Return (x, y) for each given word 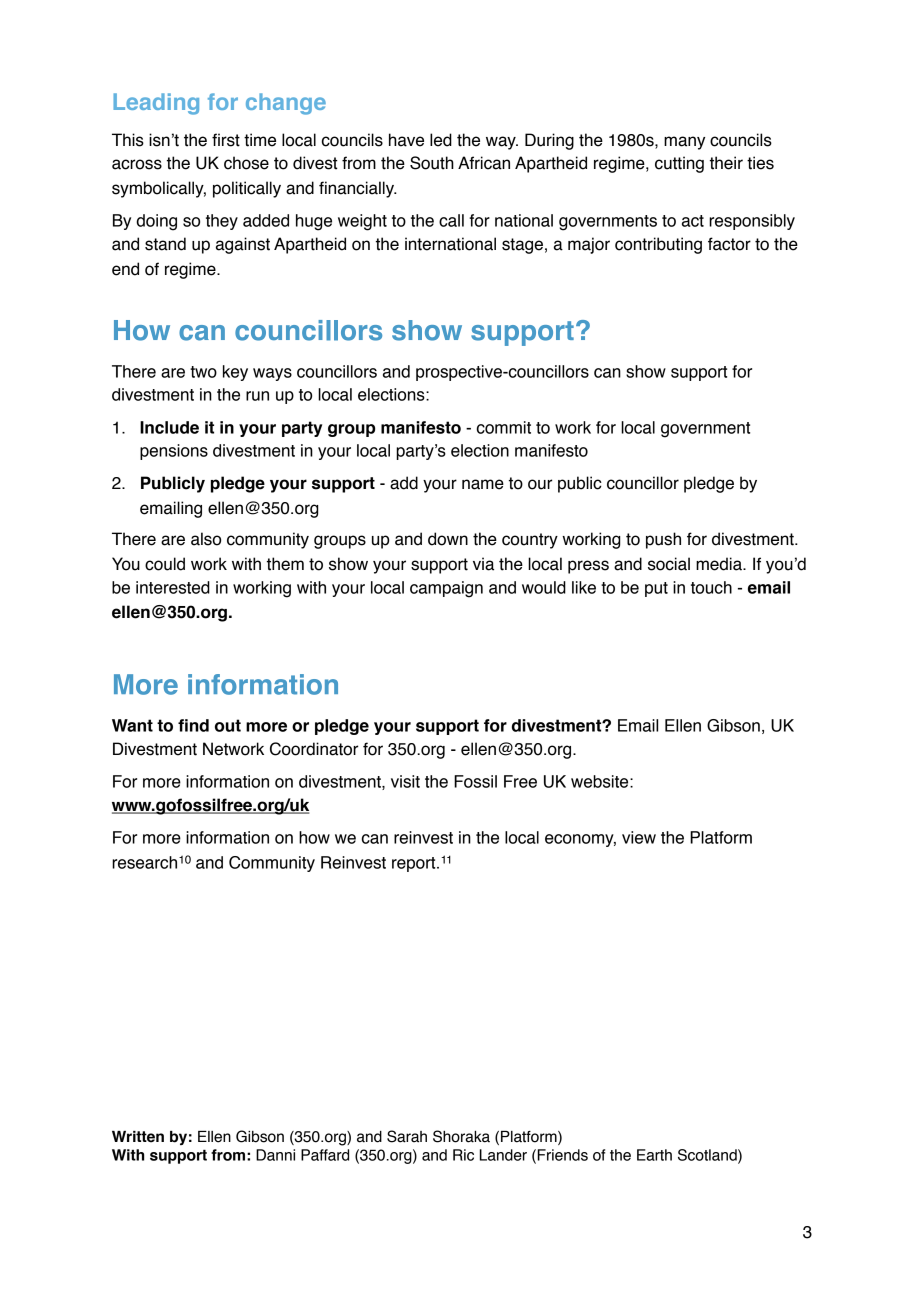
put (656, 589)
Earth (654, 1155)
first (226, 140)
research (144, 862)
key (235, 373)
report (415, 864)
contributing (658, 245)
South (432, 163)
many (684, 143)
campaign (446, 589)
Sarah (407, 1136)
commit (504, 427)
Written (138, 1137)
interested (173, 587)
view (639, 837)
